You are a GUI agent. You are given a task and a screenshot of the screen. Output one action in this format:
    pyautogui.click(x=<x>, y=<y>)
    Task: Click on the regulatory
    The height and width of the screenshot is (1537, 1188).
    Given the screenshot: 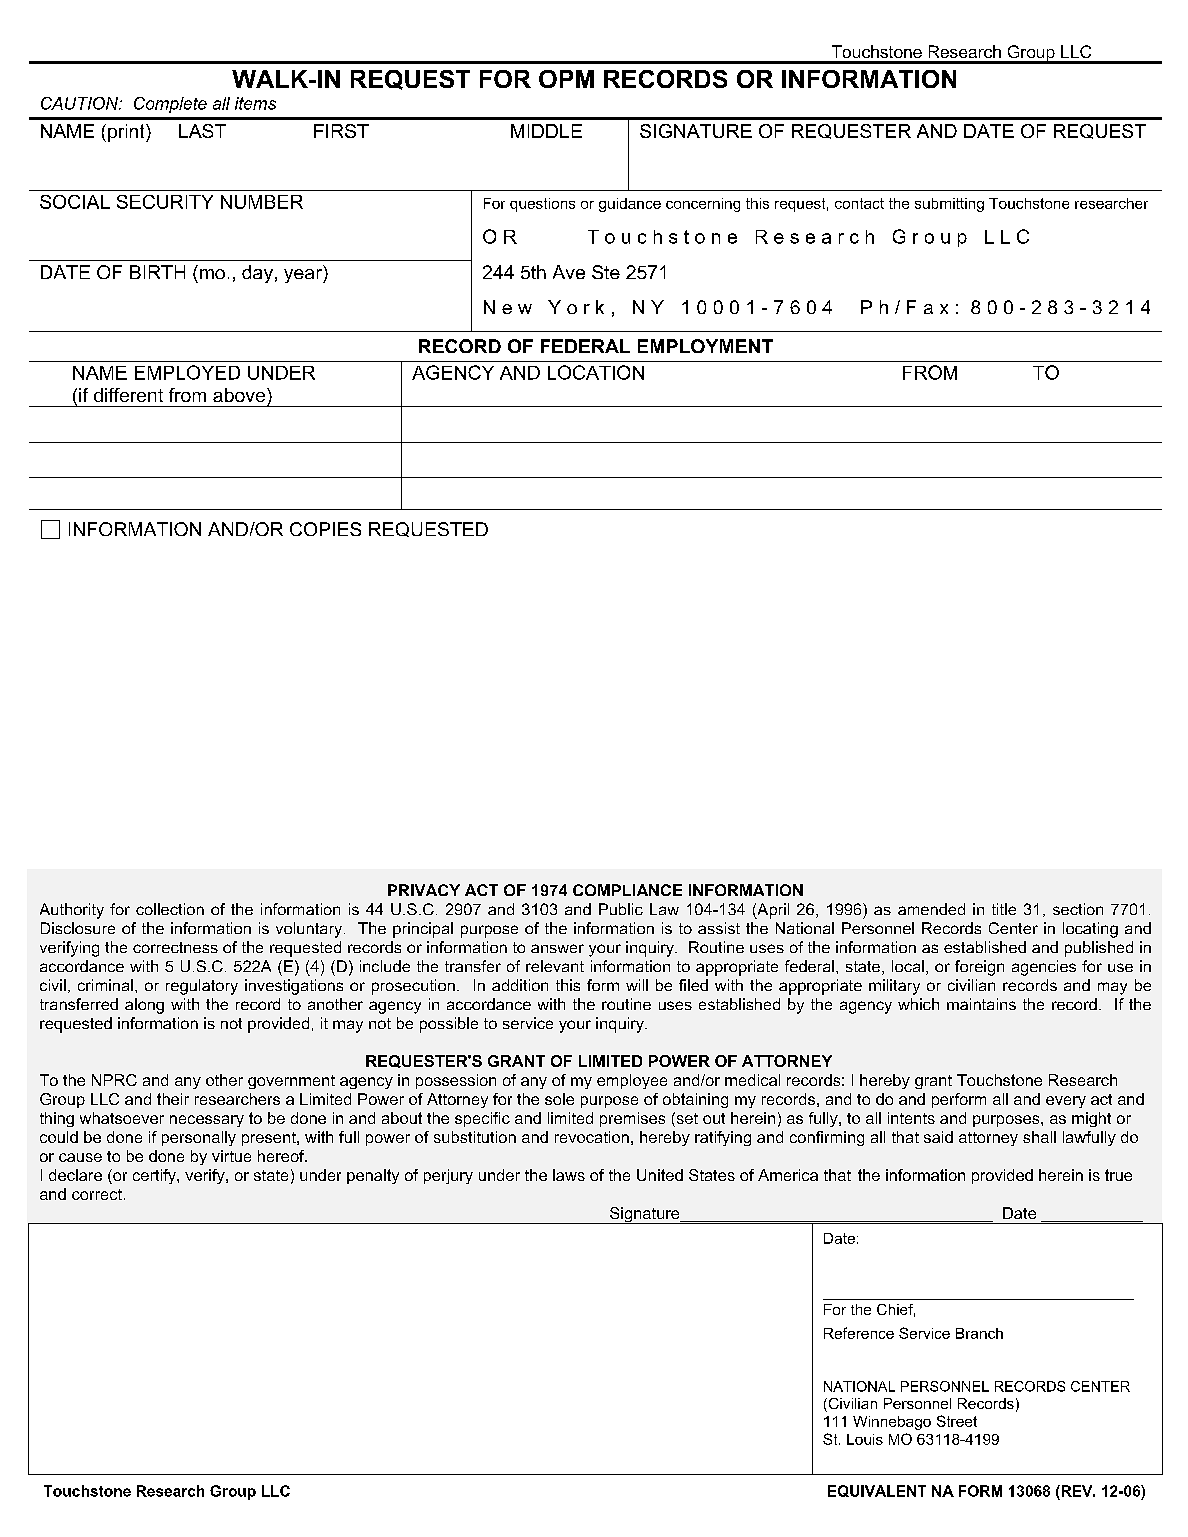 What is the action you would take?
    pyautogui.click(x=202, y=987)
